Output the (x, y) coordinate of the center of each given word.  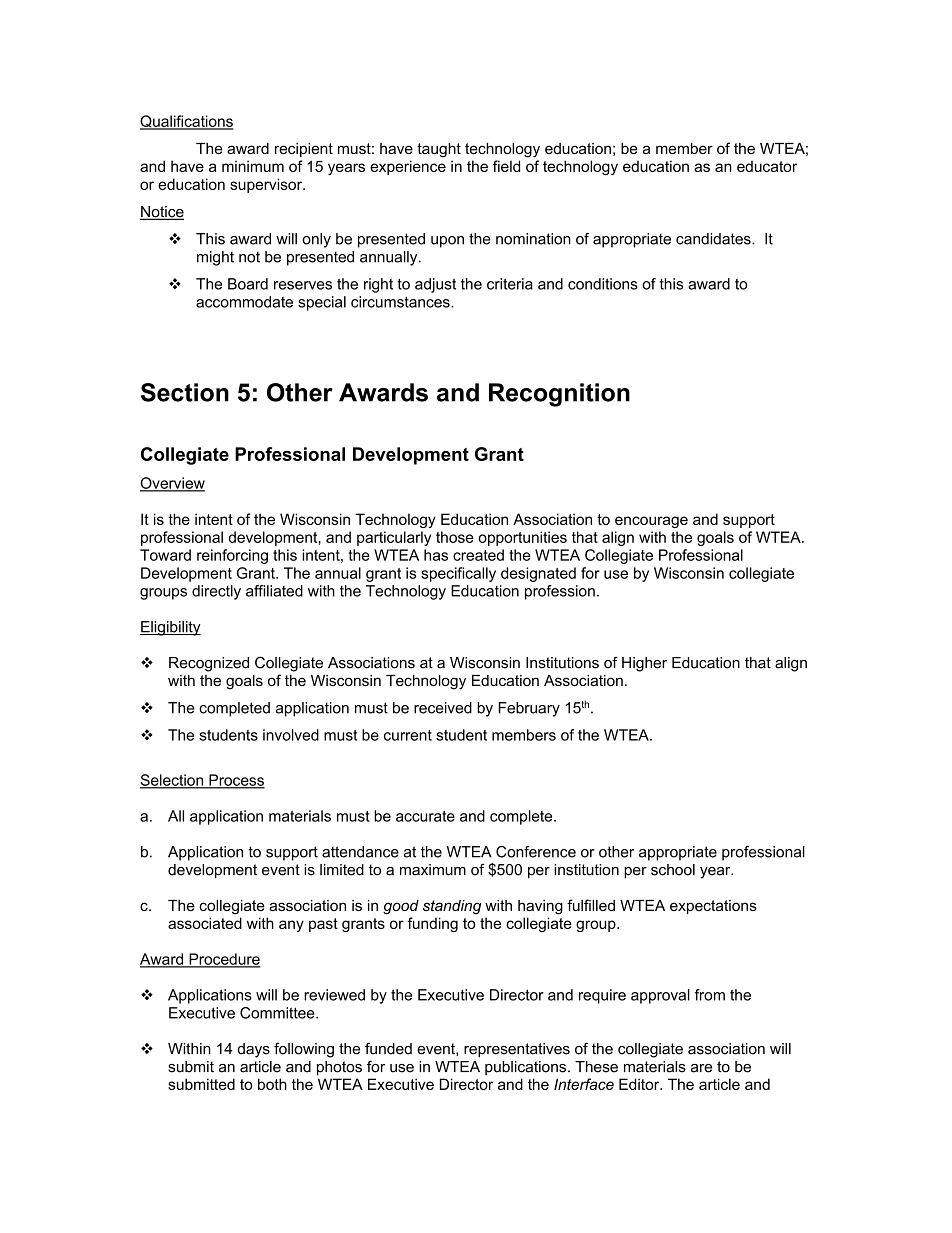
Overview (172, 484)
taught (439, 150)
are (701, 1068)
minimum (253, 166)
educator (767, 166)
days (254, 1050)
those (455, 537)
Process (236, 781)
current (408, 735)
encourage (651, 522)
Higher (644, 664)
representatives (517, 1050)
